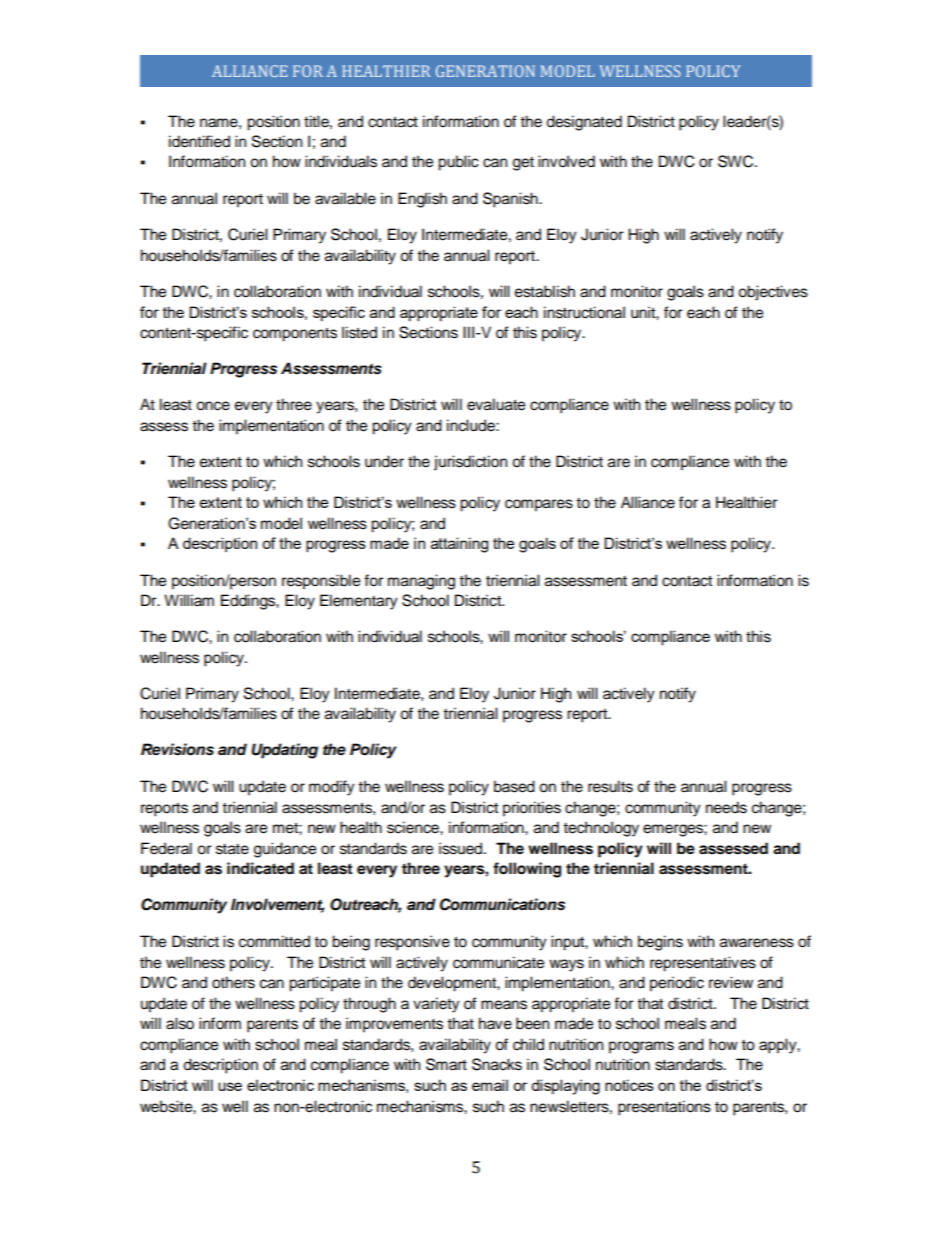  What do you see at coordinates (199, 141) in the page?
I see `identified` at bounding box center [199, 141].
